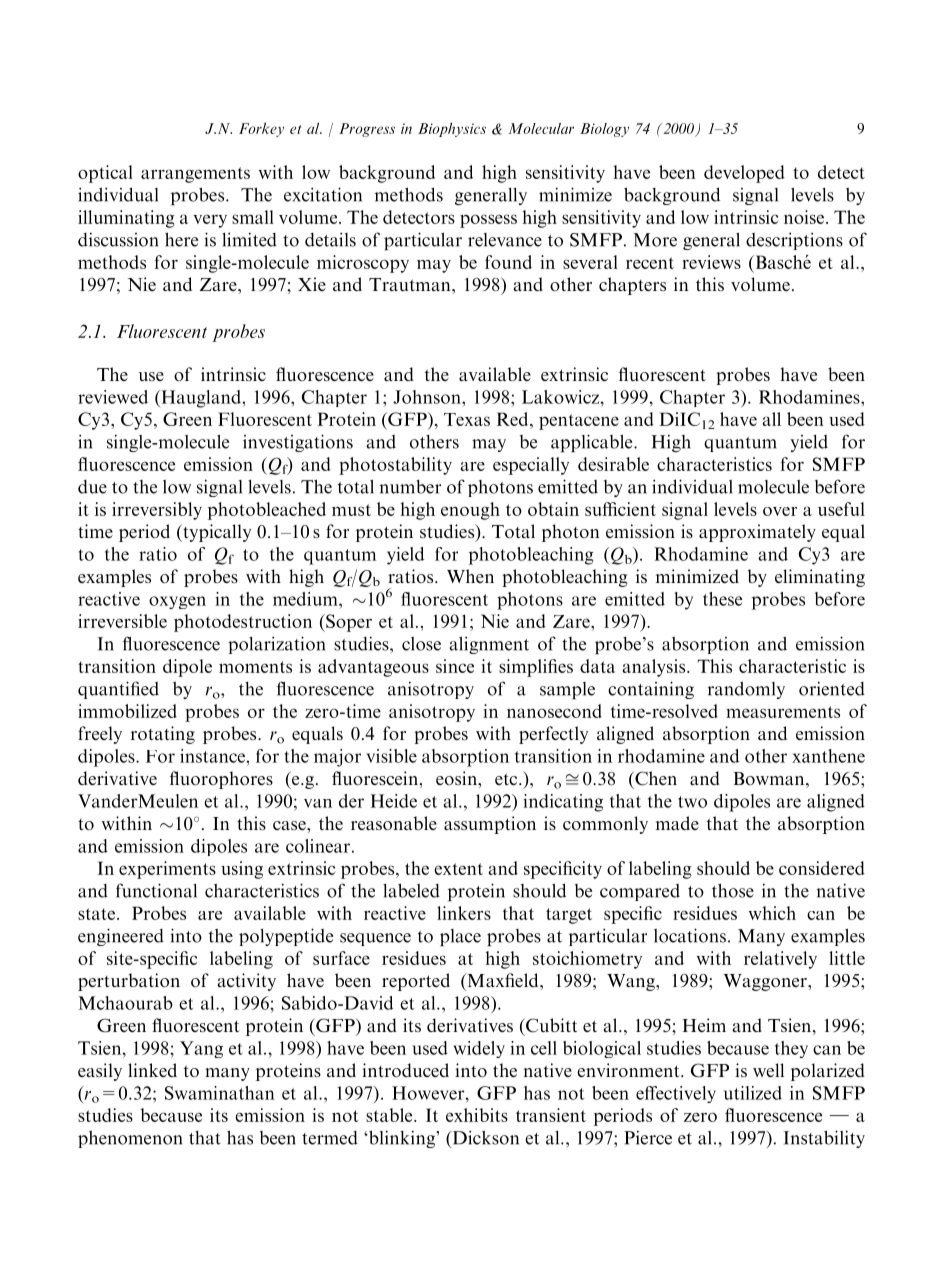 Image resolution: width=943 pixels, height=1288 pixels. Describe the element at coordinates (428, 397) in the document. I see `Johnson` at that location.
